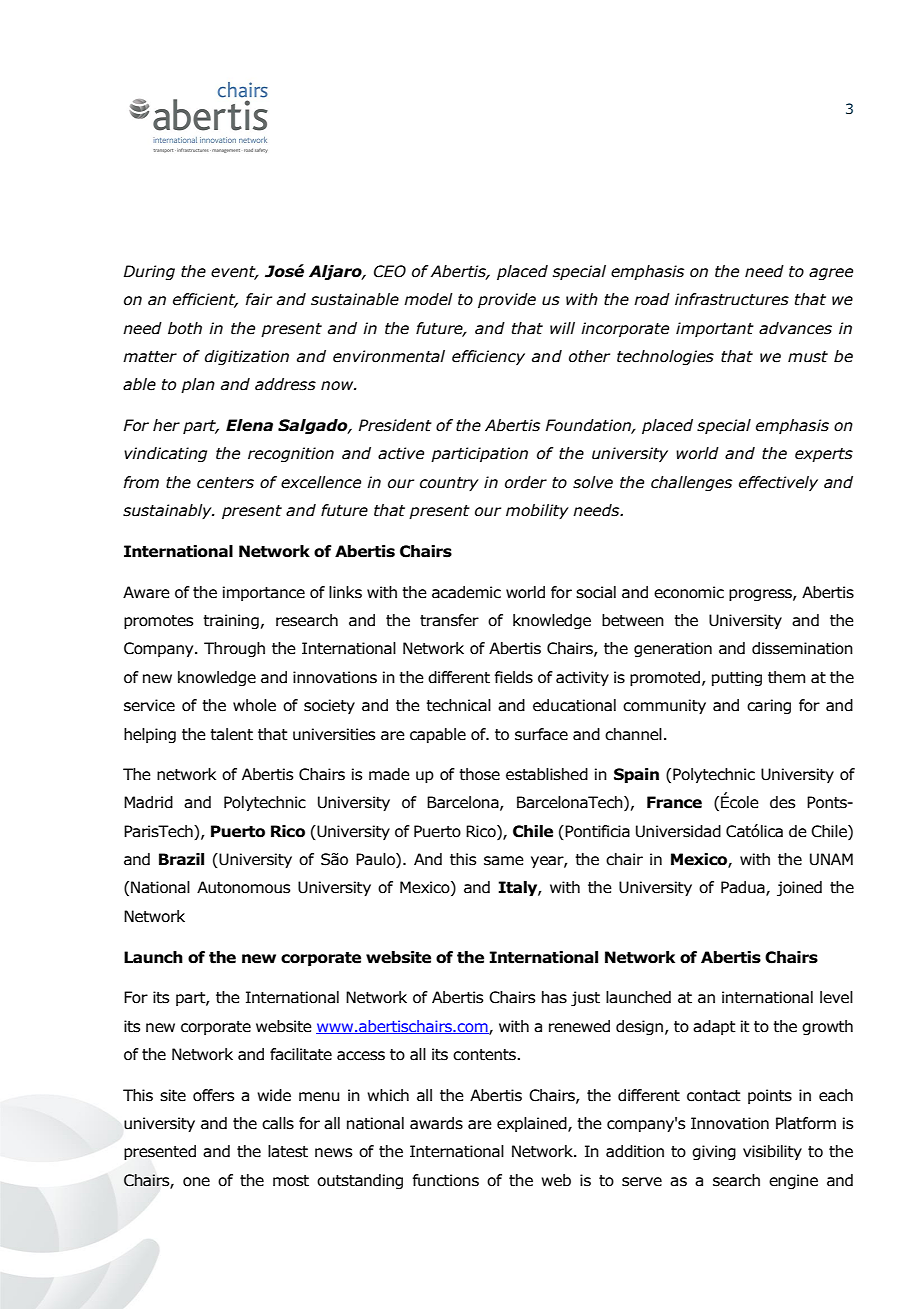  Describe the element at coordinates (458, 705) in the screenshot. I see `technical` at that location.
